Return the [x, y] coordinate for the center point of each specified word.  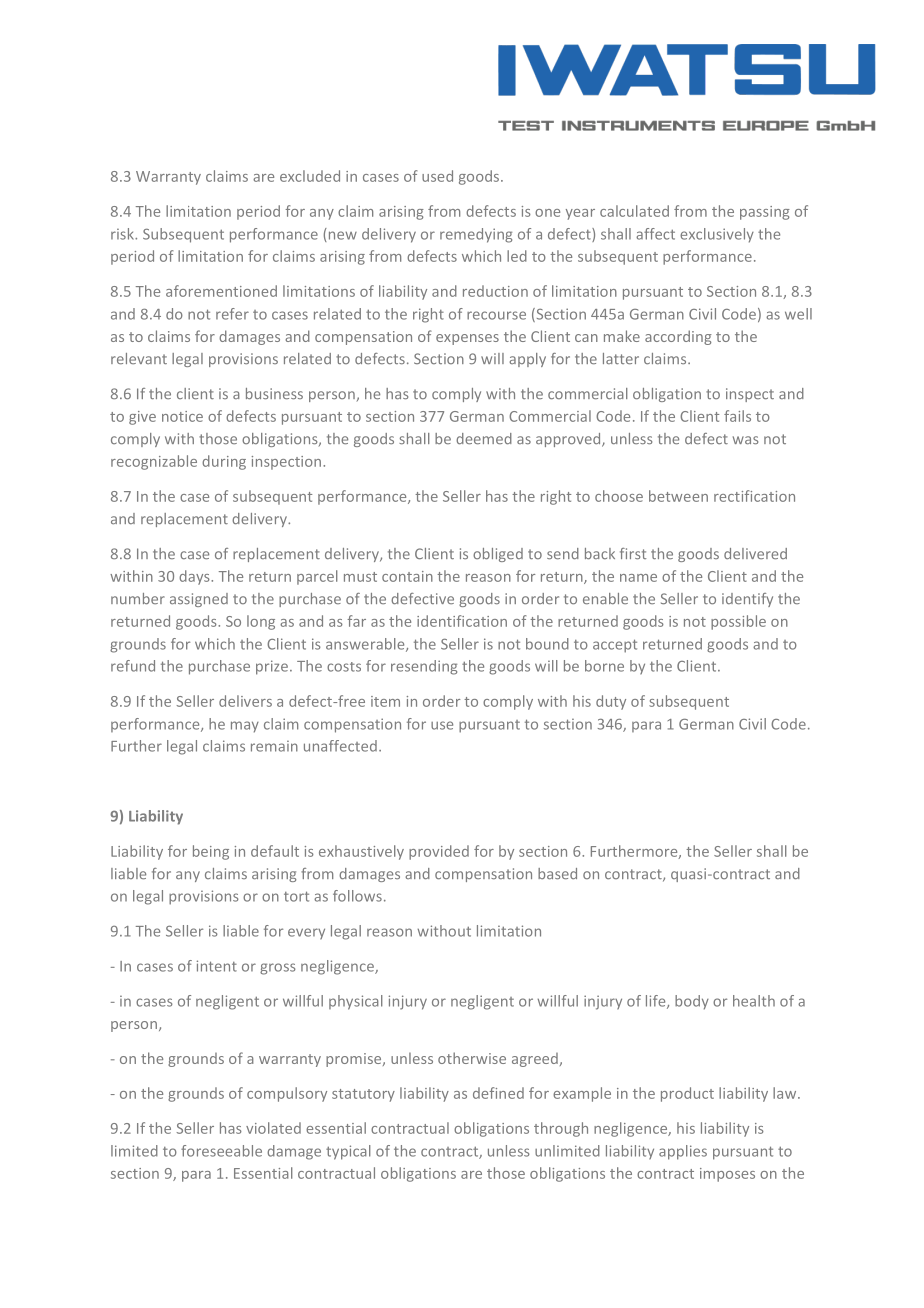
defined [498, 1093]
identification [462, 621]
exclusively [717, 235]
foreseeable [221, 1151]
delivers [245, 701]
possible [738, 622]
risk [123, 234]
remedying [476, 235]
